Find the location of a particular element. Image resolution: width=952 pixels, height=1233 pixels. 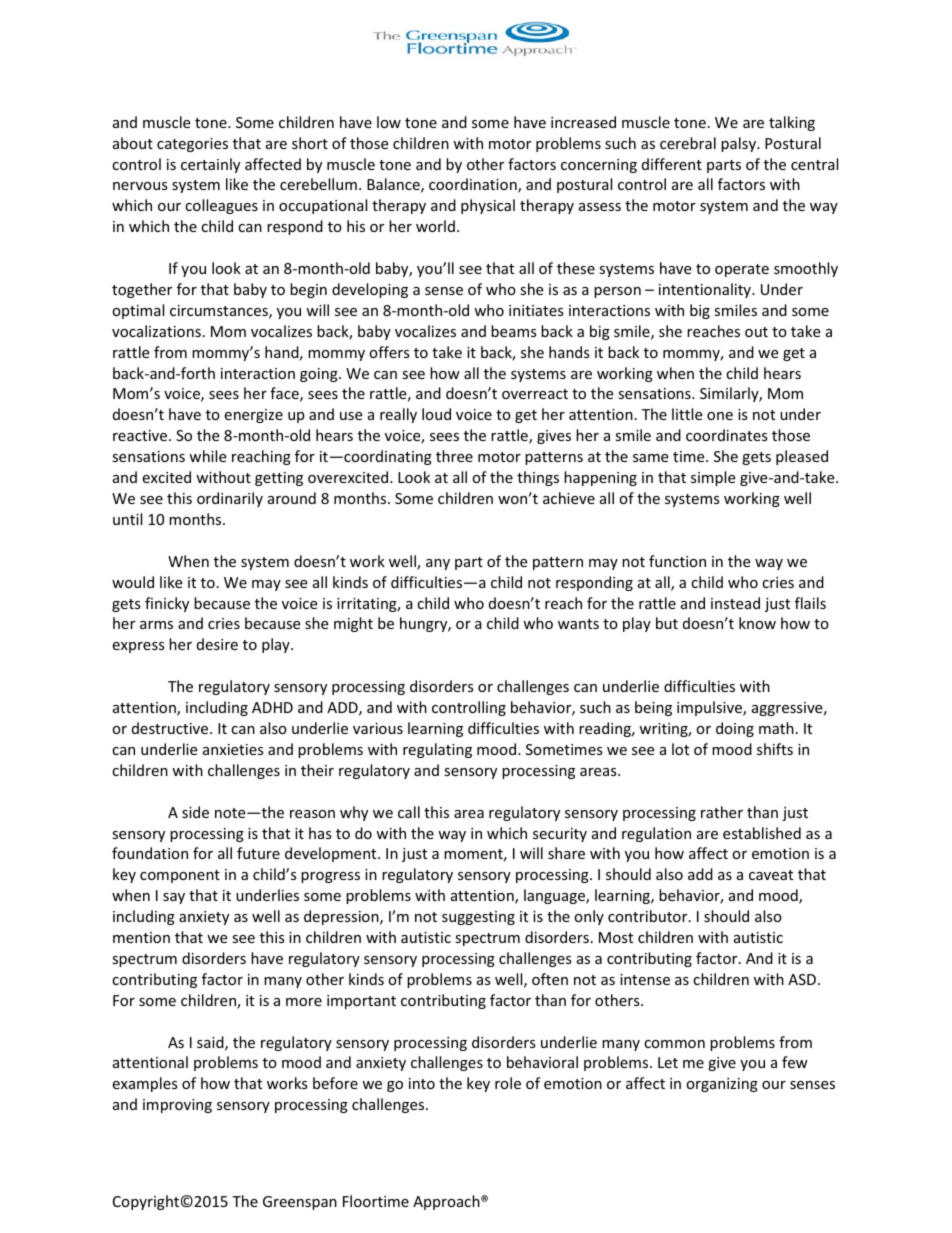

palsy is located at coordinates (739, 144).
